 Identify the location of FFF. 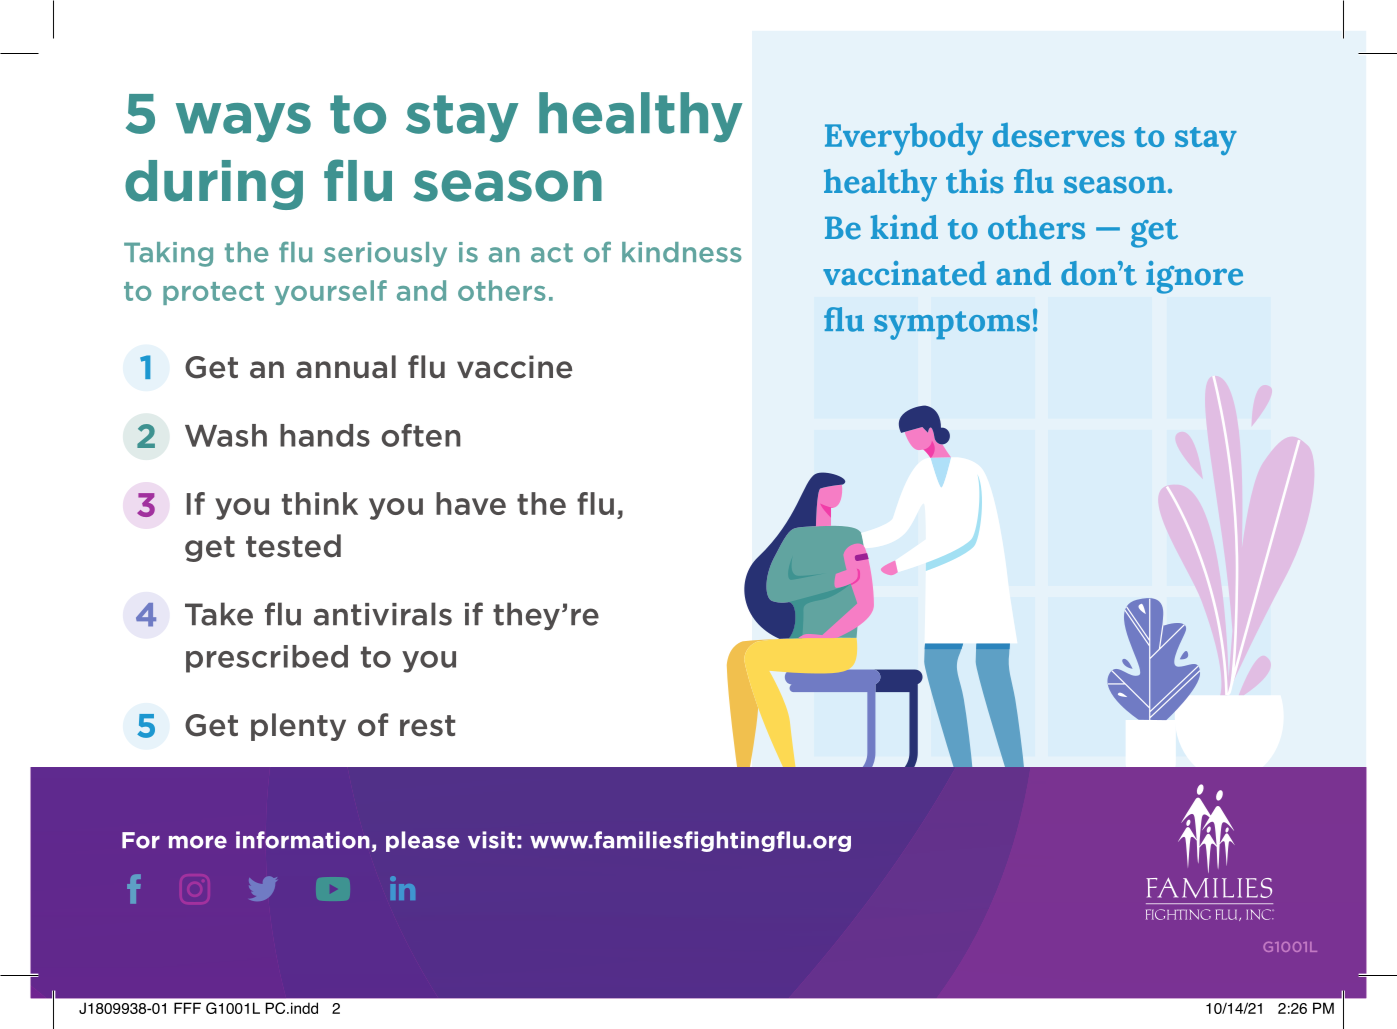
(187, 1008).
